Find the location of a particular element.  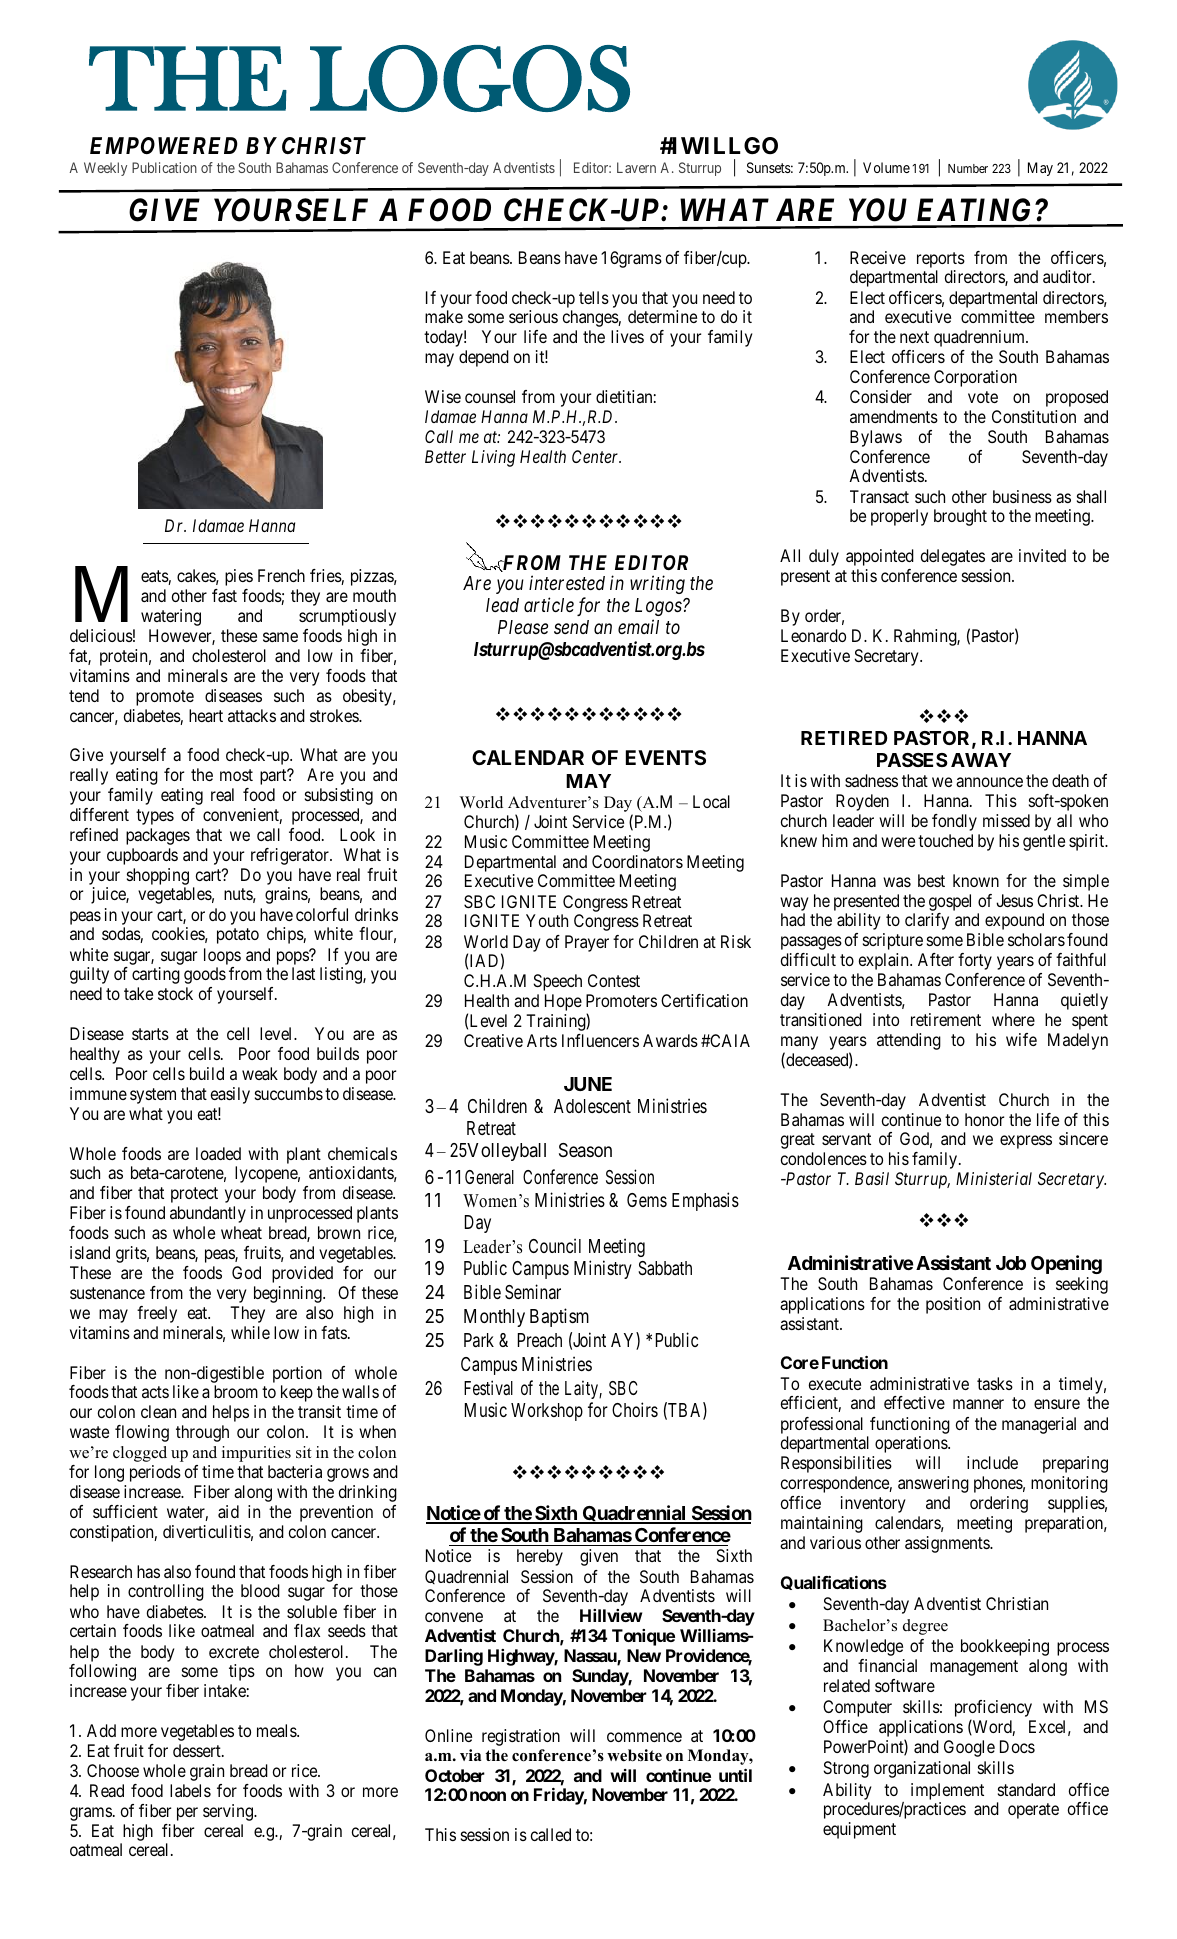

heart is located at coordinates (206, 715).
